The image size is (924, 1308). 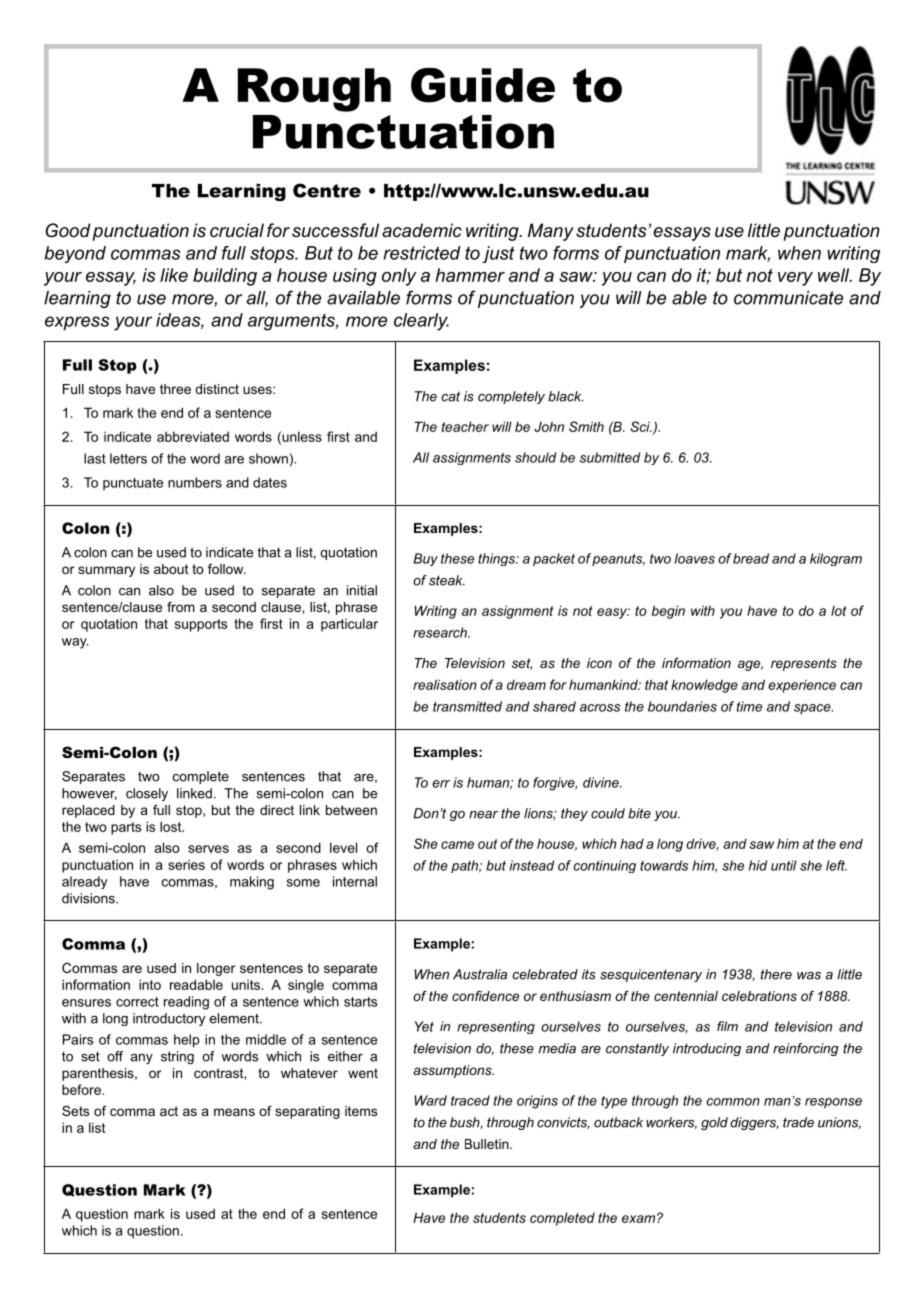 What do you see at coordinates (668, 612) in the screenshot?
I see `begin` at bounding box center [668, 612].
